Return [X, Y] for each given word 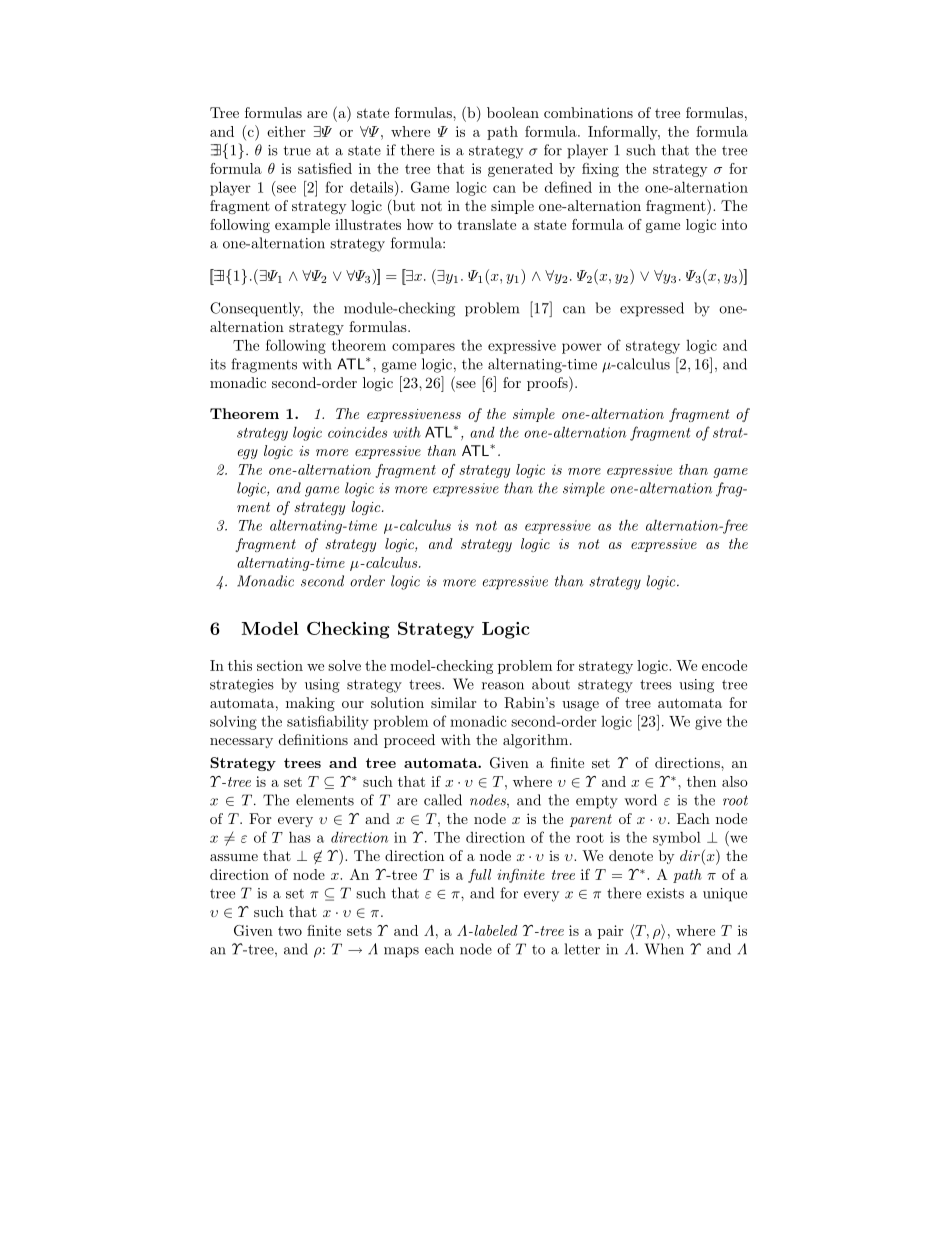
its [218, 364]
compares [423, 348]
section [280, 665]
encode [724, 665]
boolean [513, 112]
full [479, 876]
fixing [600, 170]
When [664, 949]
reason [503, 686]
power [582, 348]
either [286, 131]
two [290, 931]
